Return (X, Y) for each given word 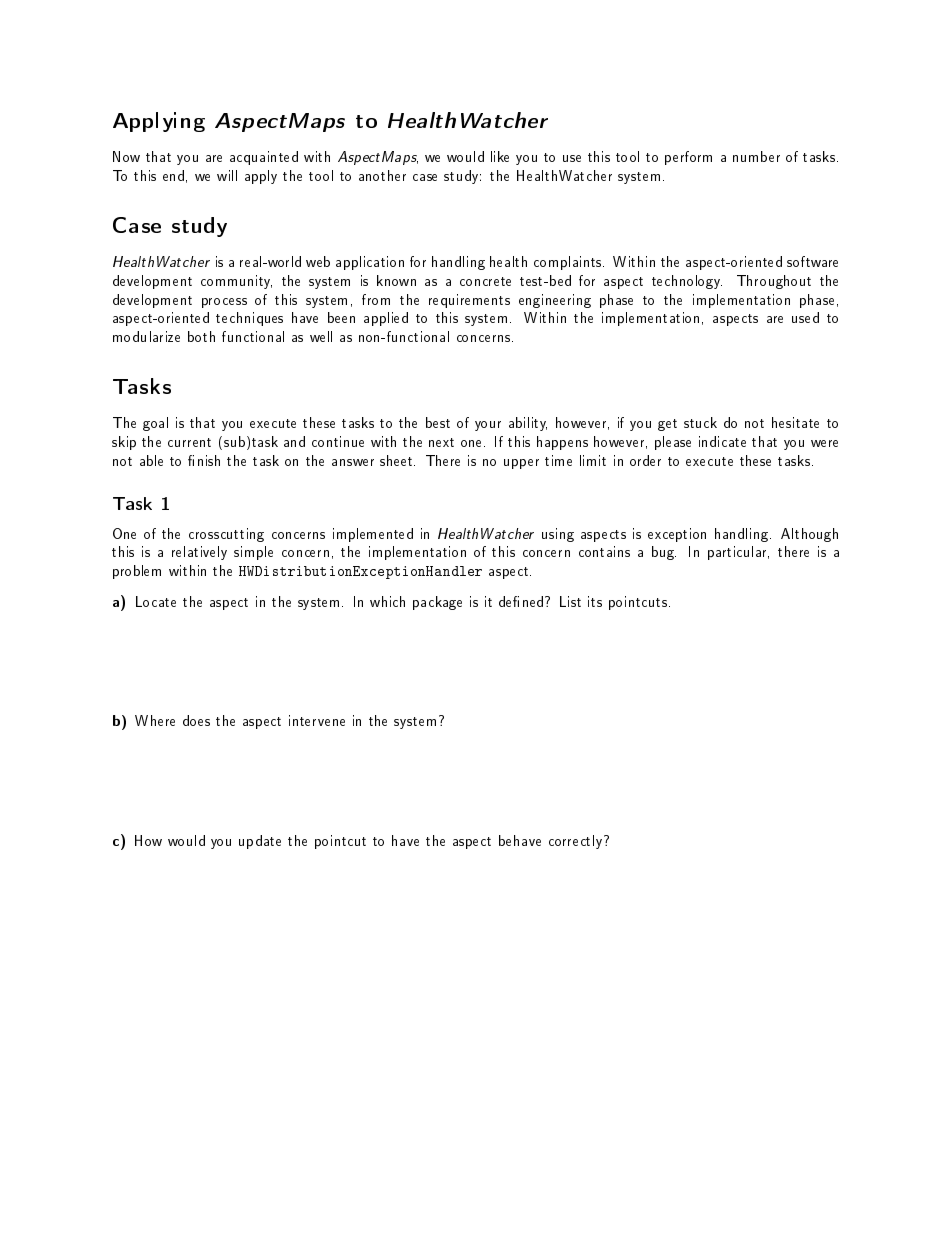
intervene (317, 720)
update (260, 842)
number (756, 156)
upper (521, 464)
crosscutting (226, 535)
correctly (577, 842)
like (500, 156)
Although (809, 535)
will (227, 175)
